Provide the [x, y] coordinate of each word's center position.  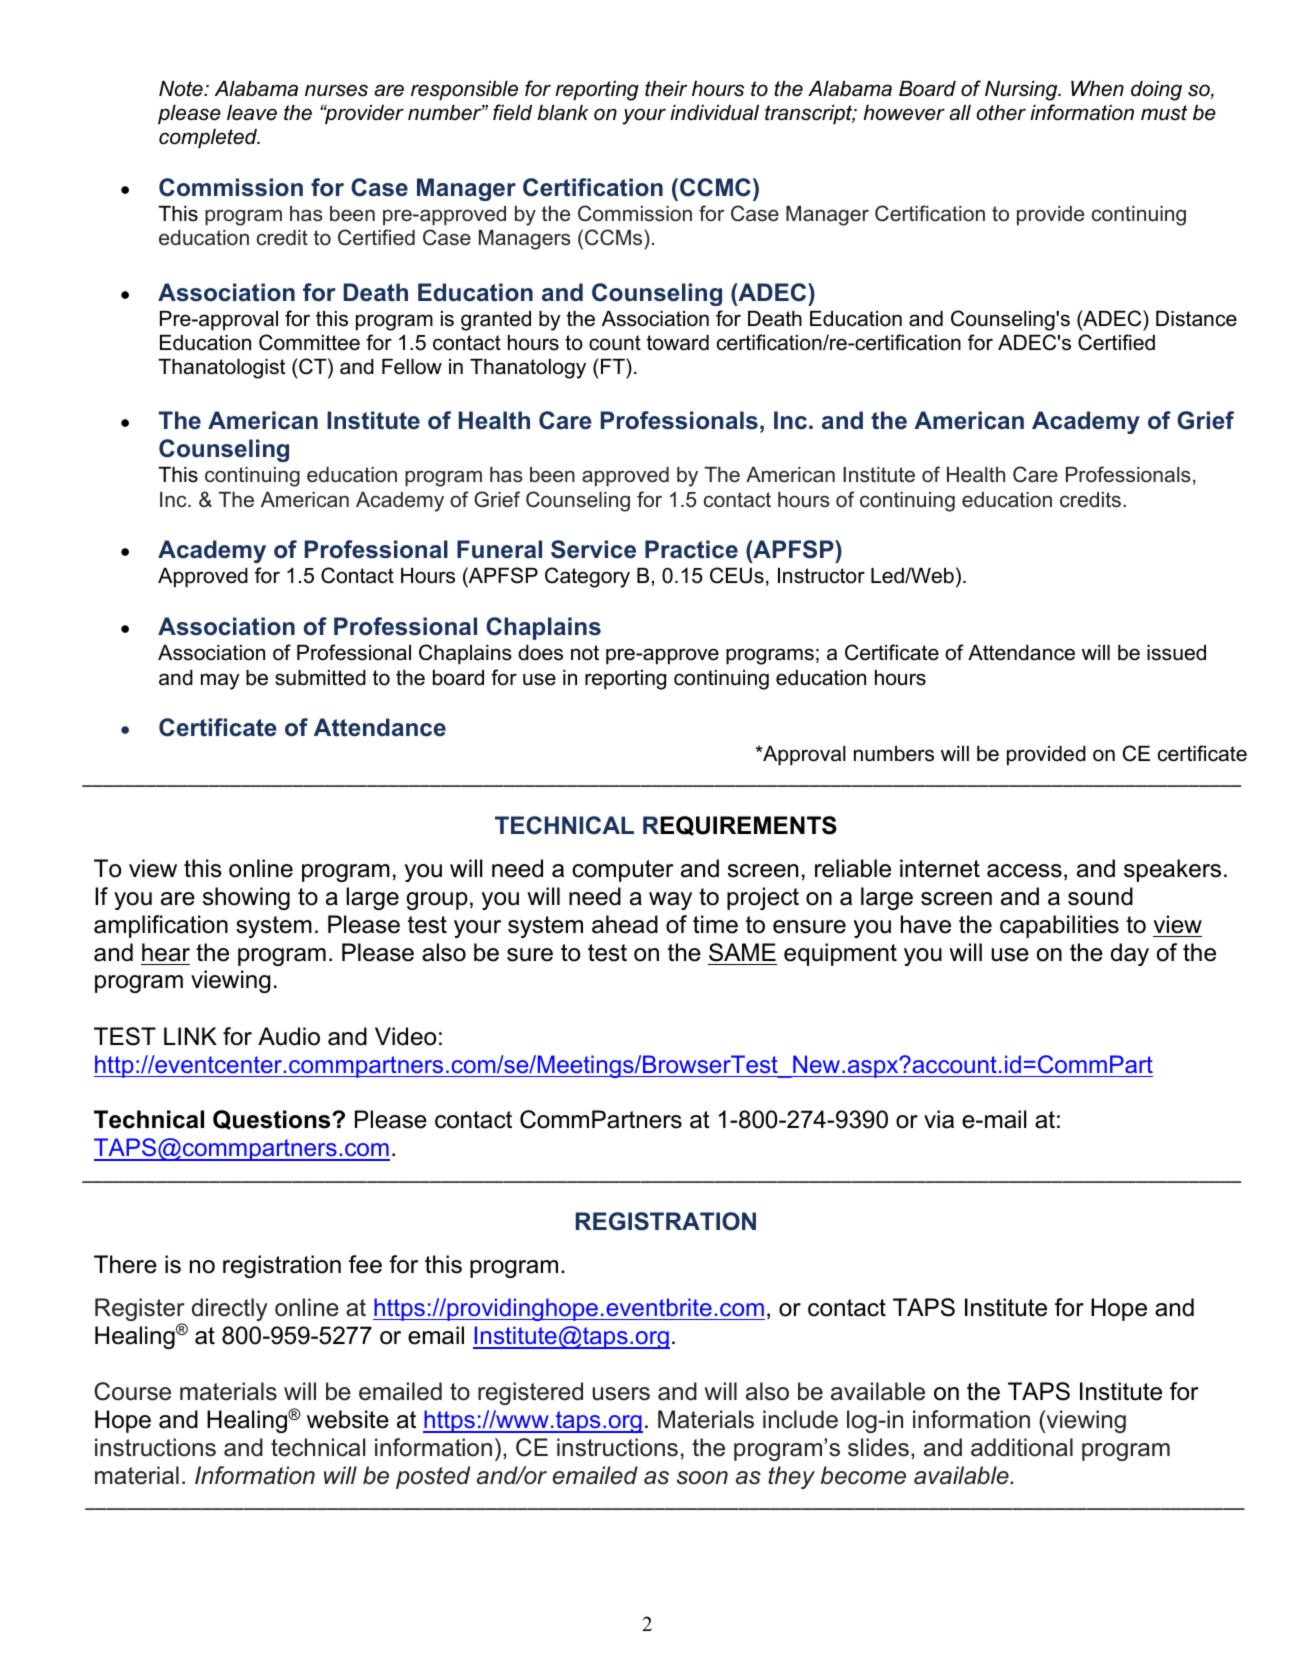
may [220, 681]
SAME [742, 952]
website [348, 1419]
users [621, 1394]
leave [252, 113]
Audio [289, 1036]
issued [1176, 653]
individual [714, 113]
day [1130, 954]
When [1097, 89]
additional [1022, 1447]
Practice [691, 549]
